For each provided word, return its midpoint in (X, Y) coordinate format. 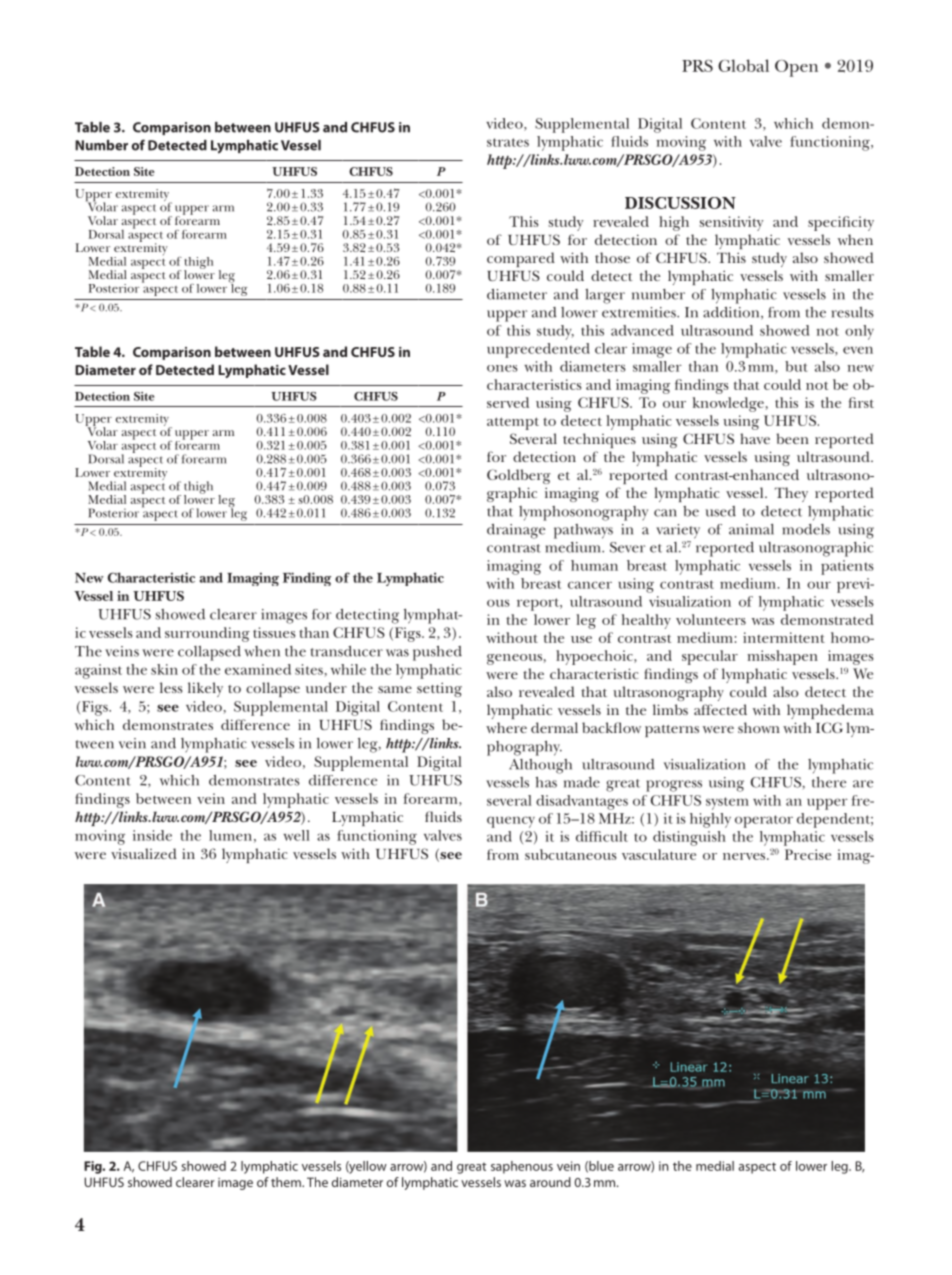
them (287, 1182)
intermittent (784, 637)
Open (796, 68)
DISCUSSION (680, 203)
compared (521, 259)
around (550, 1182)
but (796, 366)
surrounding (207, 634)
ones (502, 368)
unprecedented (538, 350)
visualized (144, 853)
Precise (808, 854)
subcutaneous (571, 854)
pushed (437, 653)
